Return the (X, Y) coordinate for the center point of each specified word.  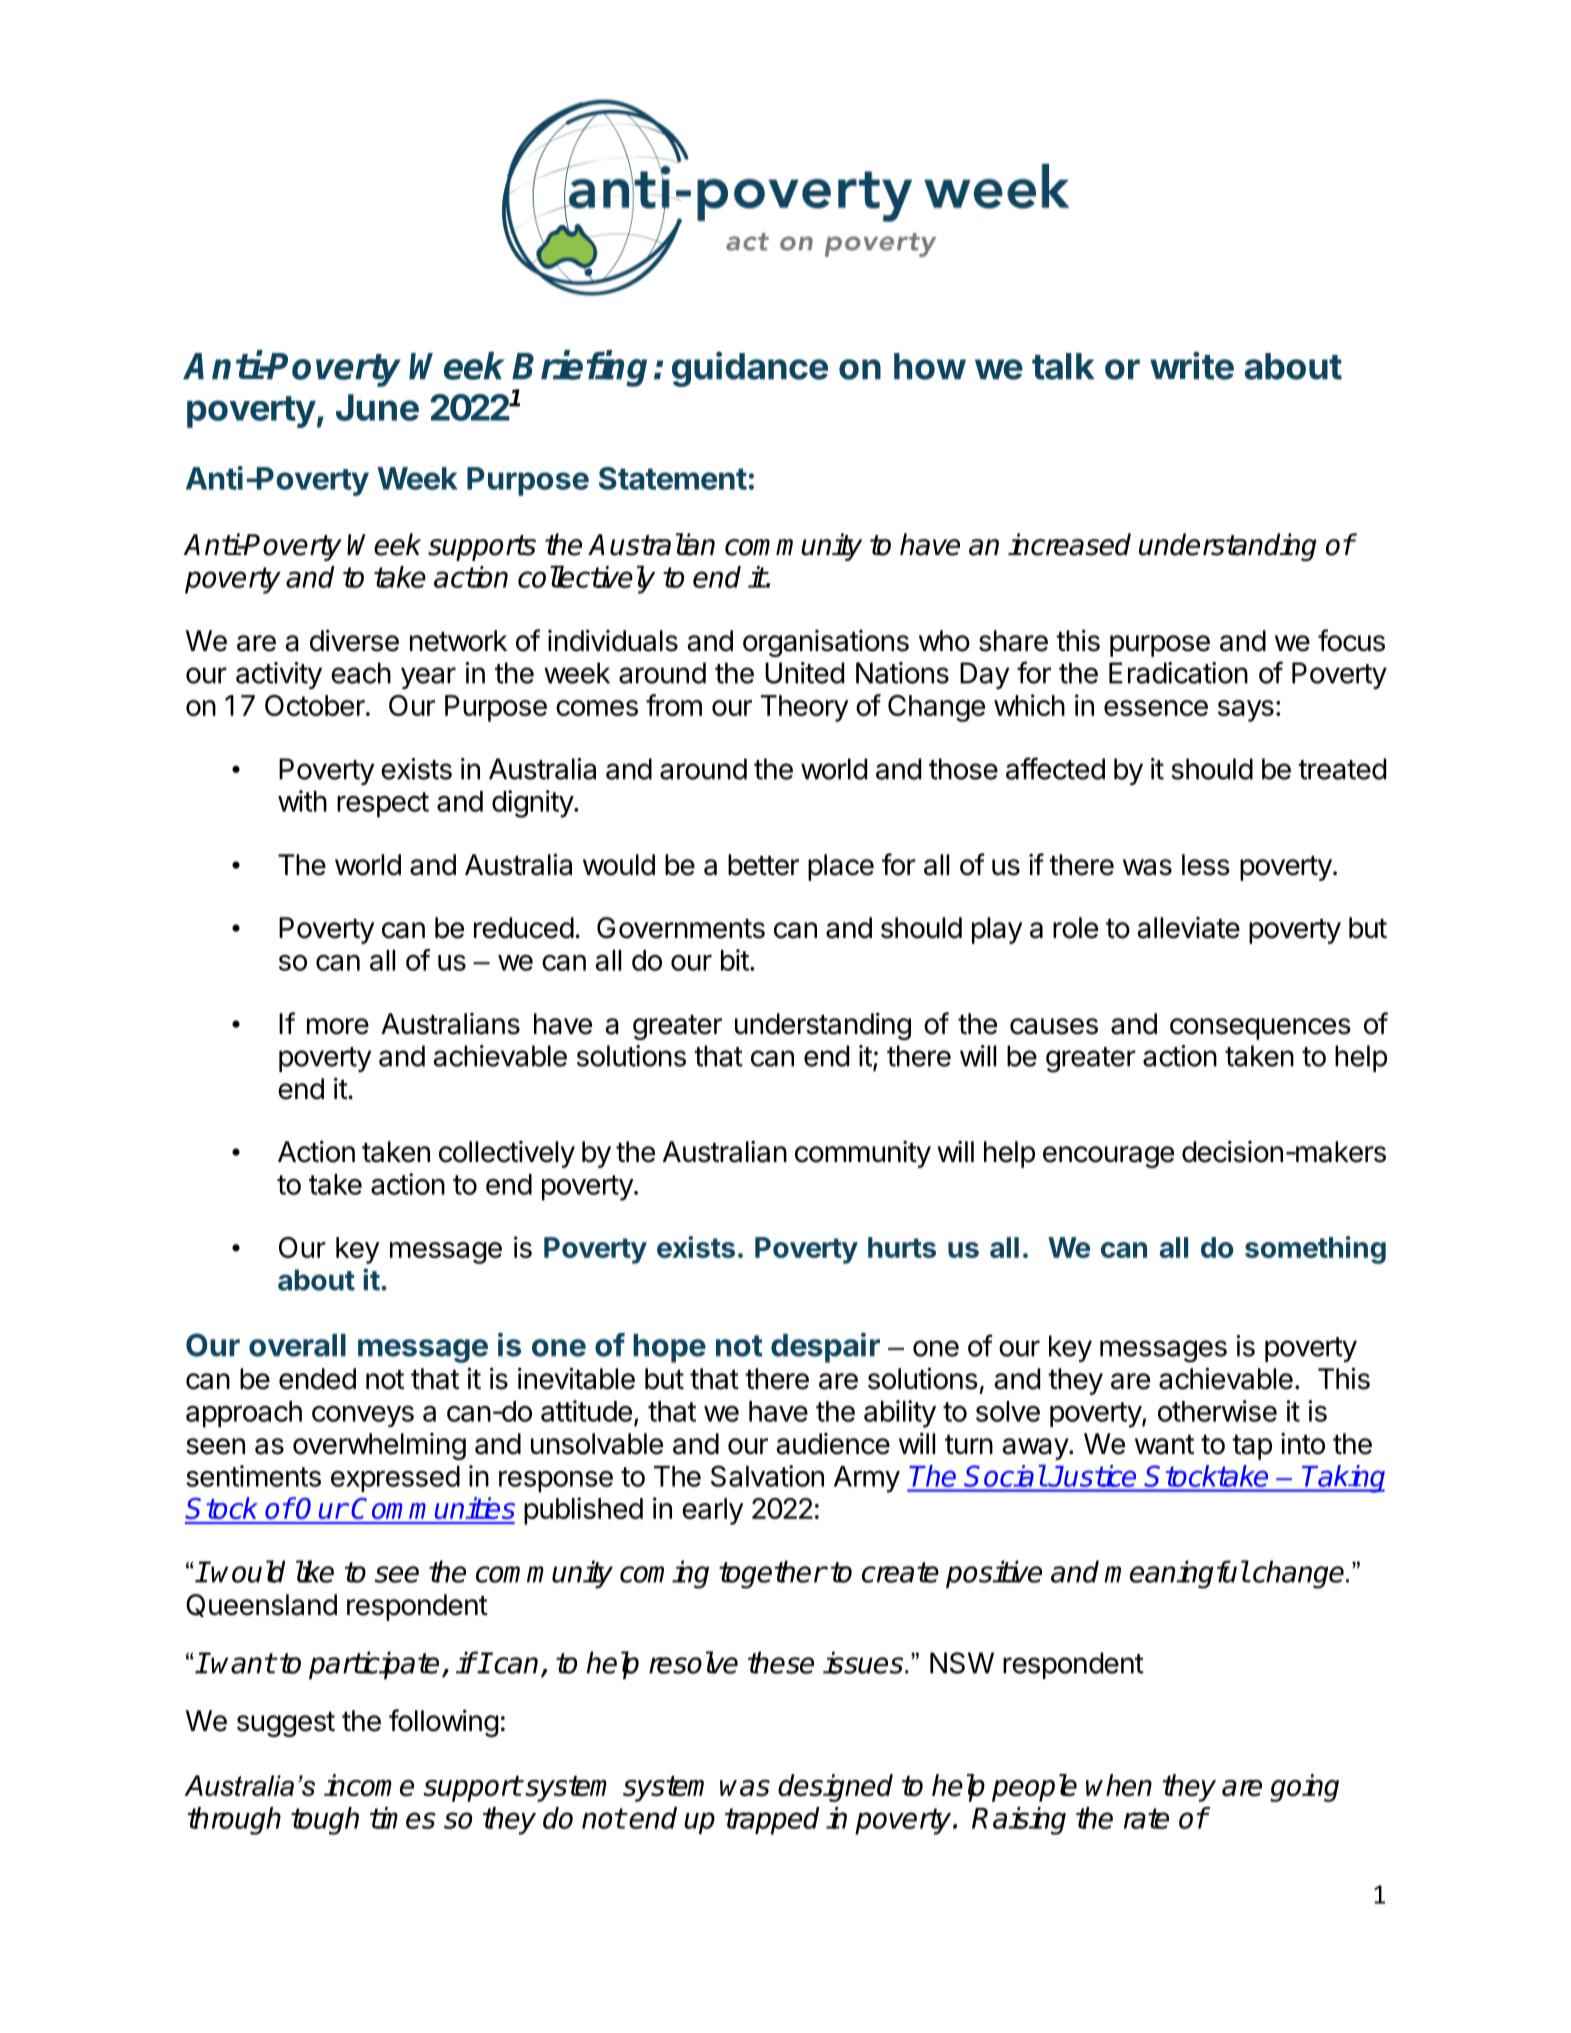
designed (835, 1788)
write (1192, 365)
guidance (750, 369)
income (369, 1785)
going (1304, 1788)
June (377, 407)
